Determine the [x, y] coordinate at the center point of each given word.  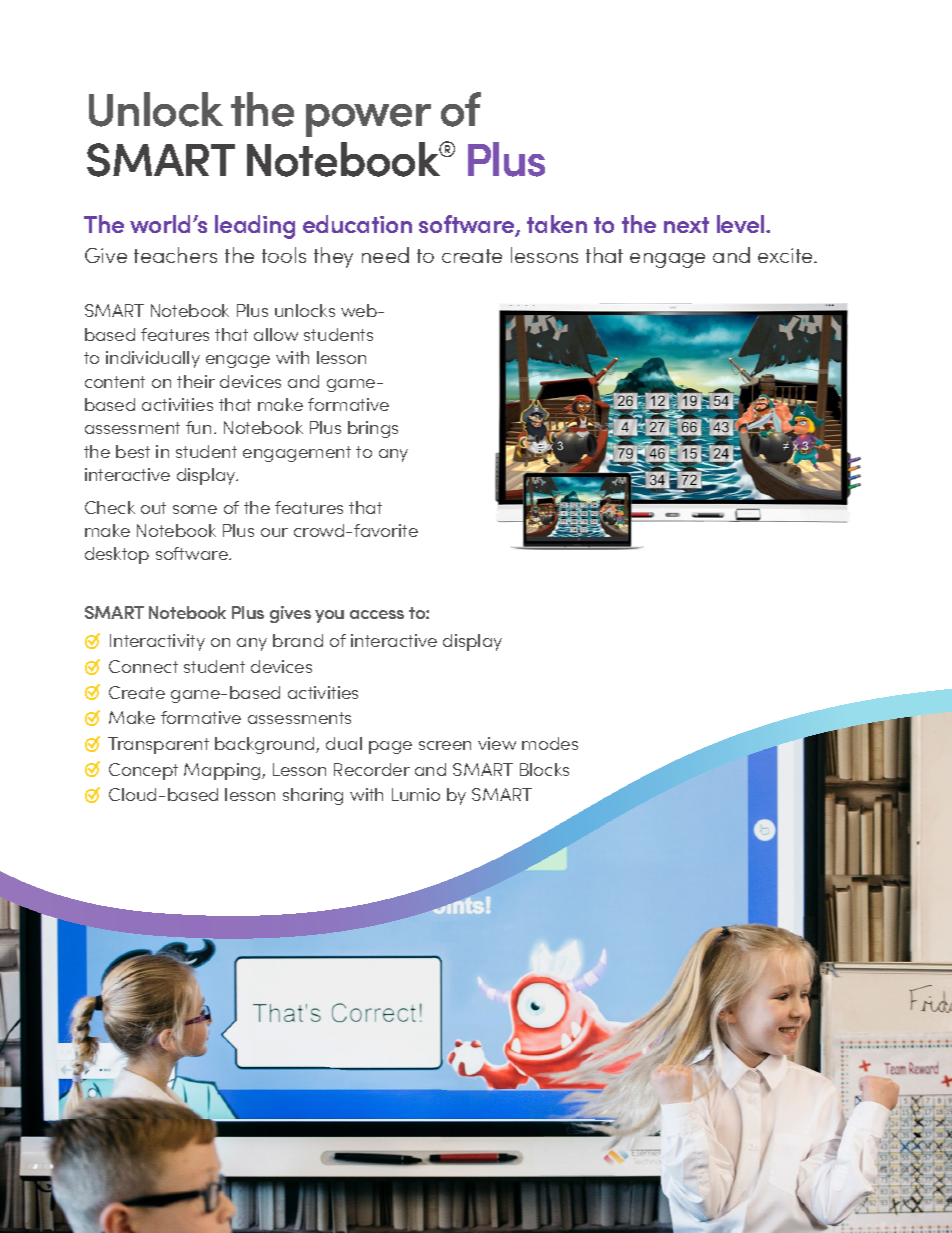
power [368, 120]
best [133, 451]
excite [786, 255]
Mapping [223, 771]
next [686, 225]
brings [373, 429]
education [357, 224]
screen [445, 745]
